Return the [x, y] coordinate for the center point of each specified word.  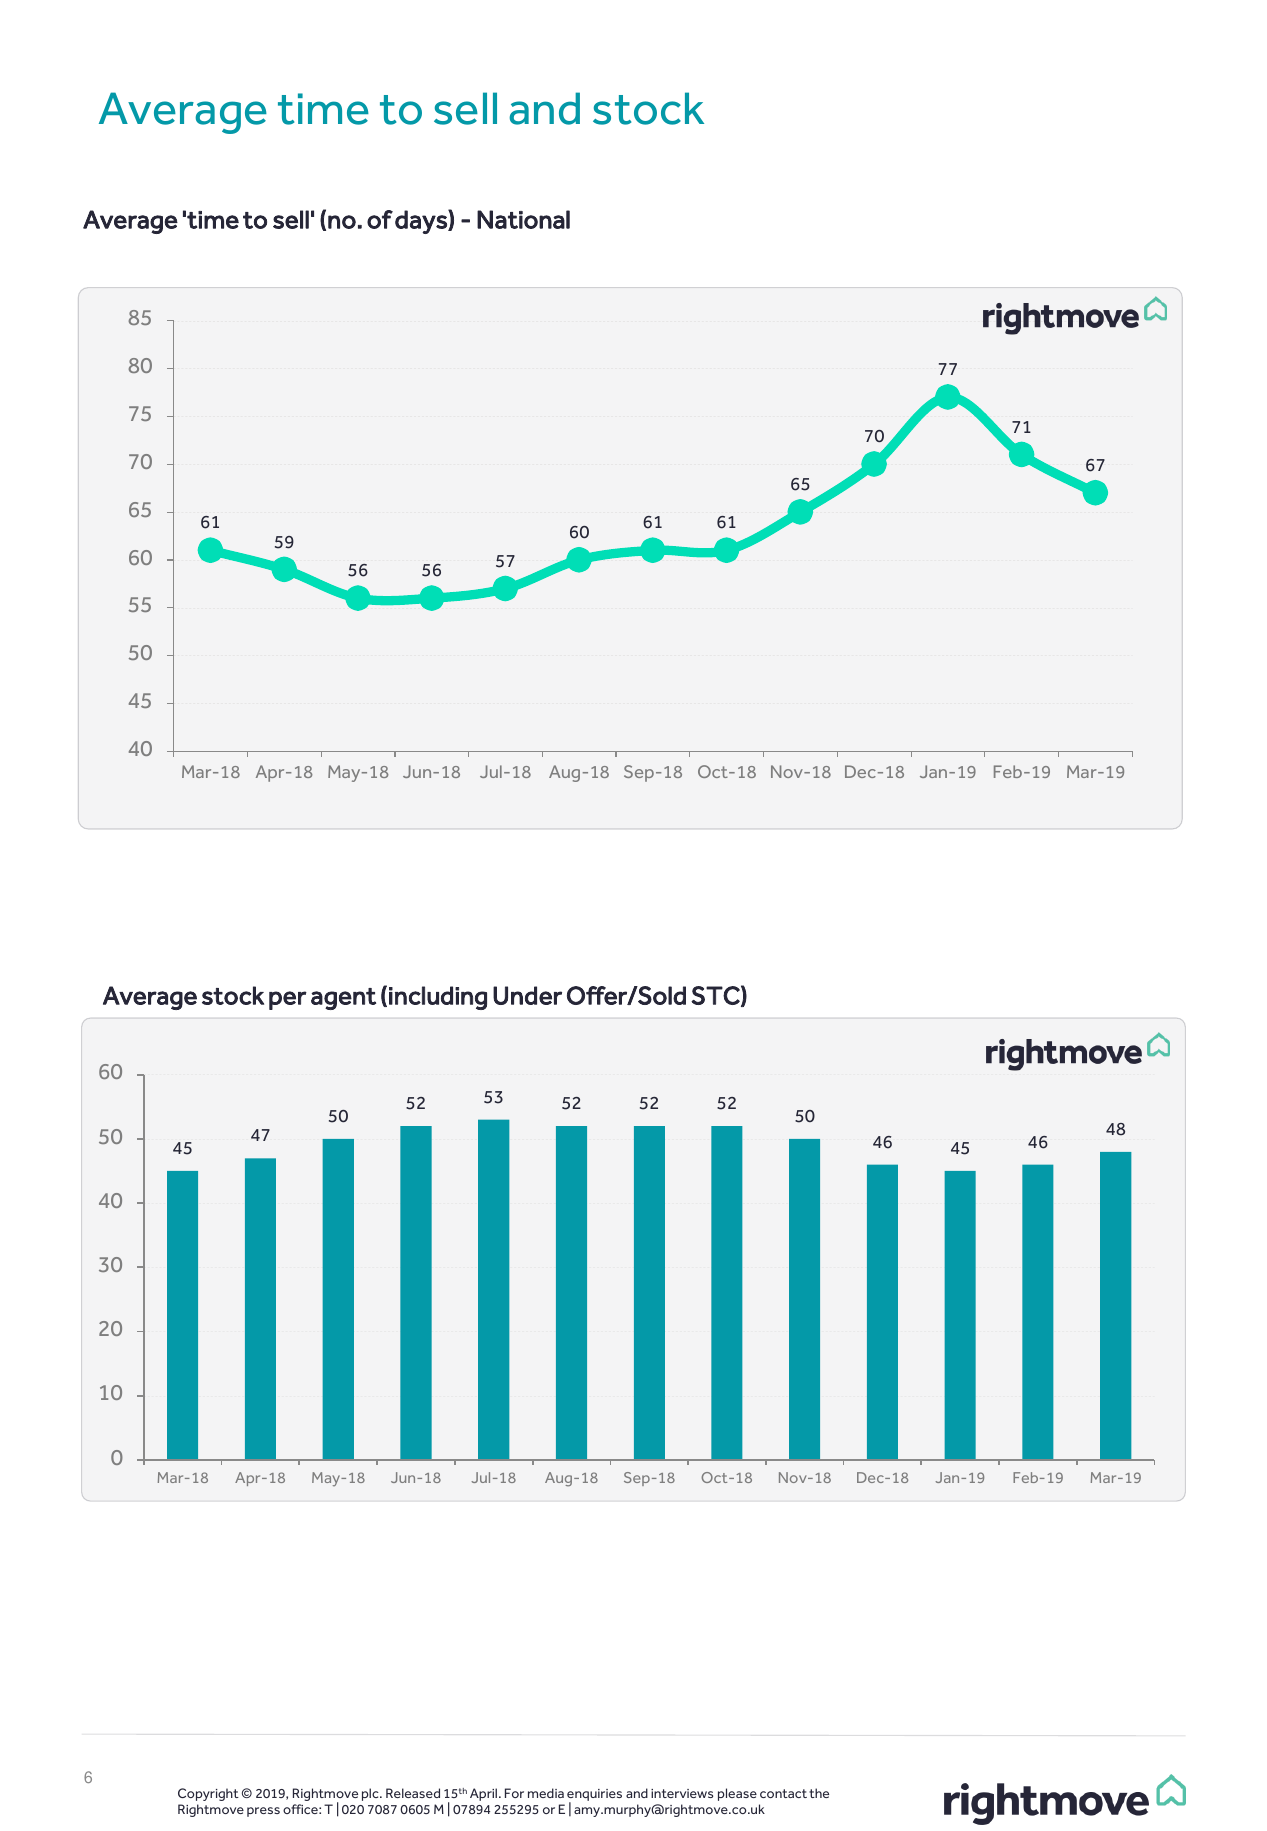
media [546, 1793]
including [438, 998]
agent [343, 999]
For [514, 1793]
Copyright [208, 1794]
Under [527, 995]
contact [783, 1793]
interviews [682, 1793]
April [485, 1794]
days [422, 221]
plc [371, 1794]
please [737, 1794]
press [263, 1812]
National [523, 219]
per [288, 1000]
